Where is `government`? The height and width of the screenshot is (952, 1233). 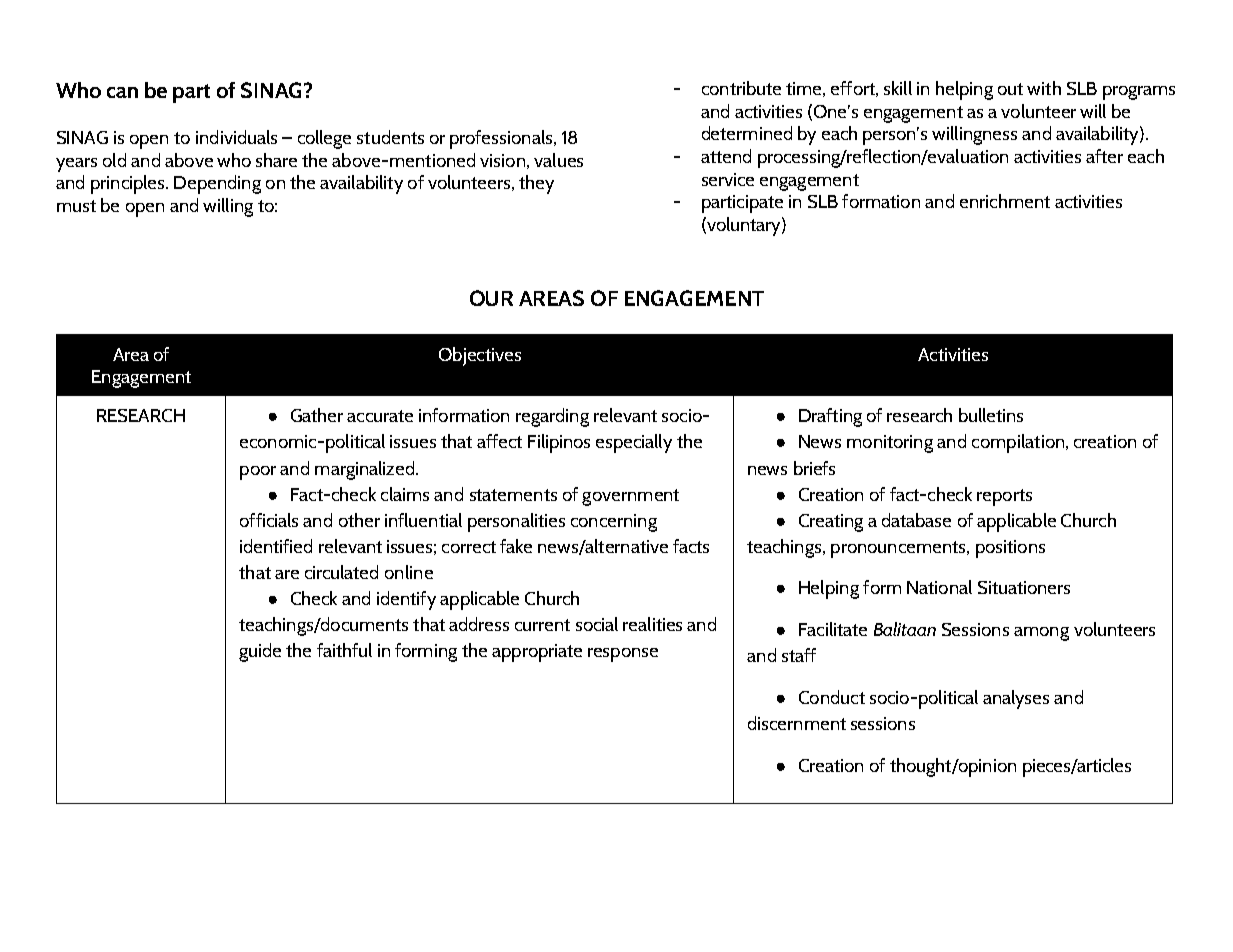
government is located at coordinates (630, 497).
